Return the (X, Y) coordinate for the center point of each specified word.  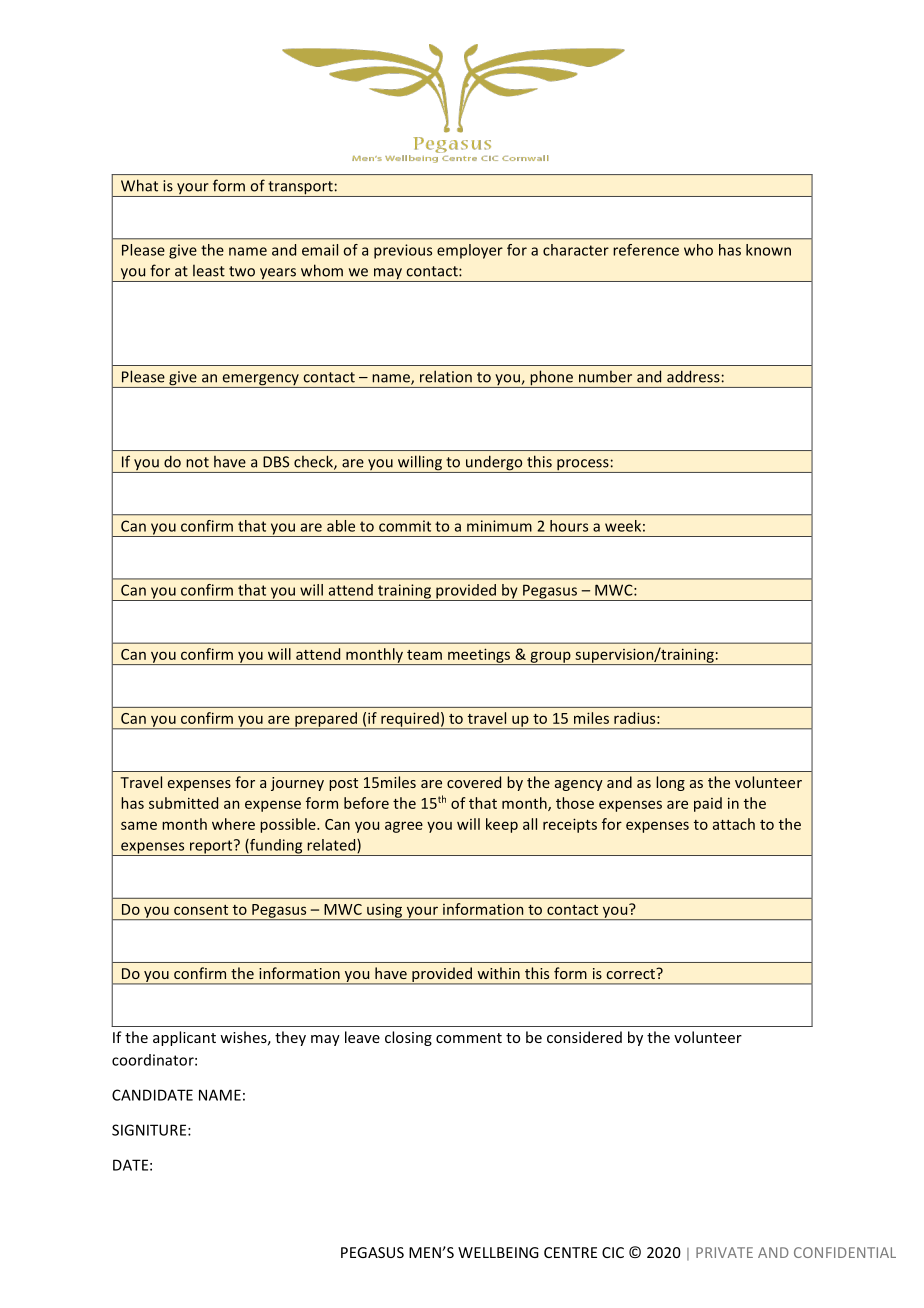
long (670, 783)
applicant (184, 1038)
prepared (326, 720)
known (768, 250)
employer (470, 251)
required (410, 720)
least (209, 271)
